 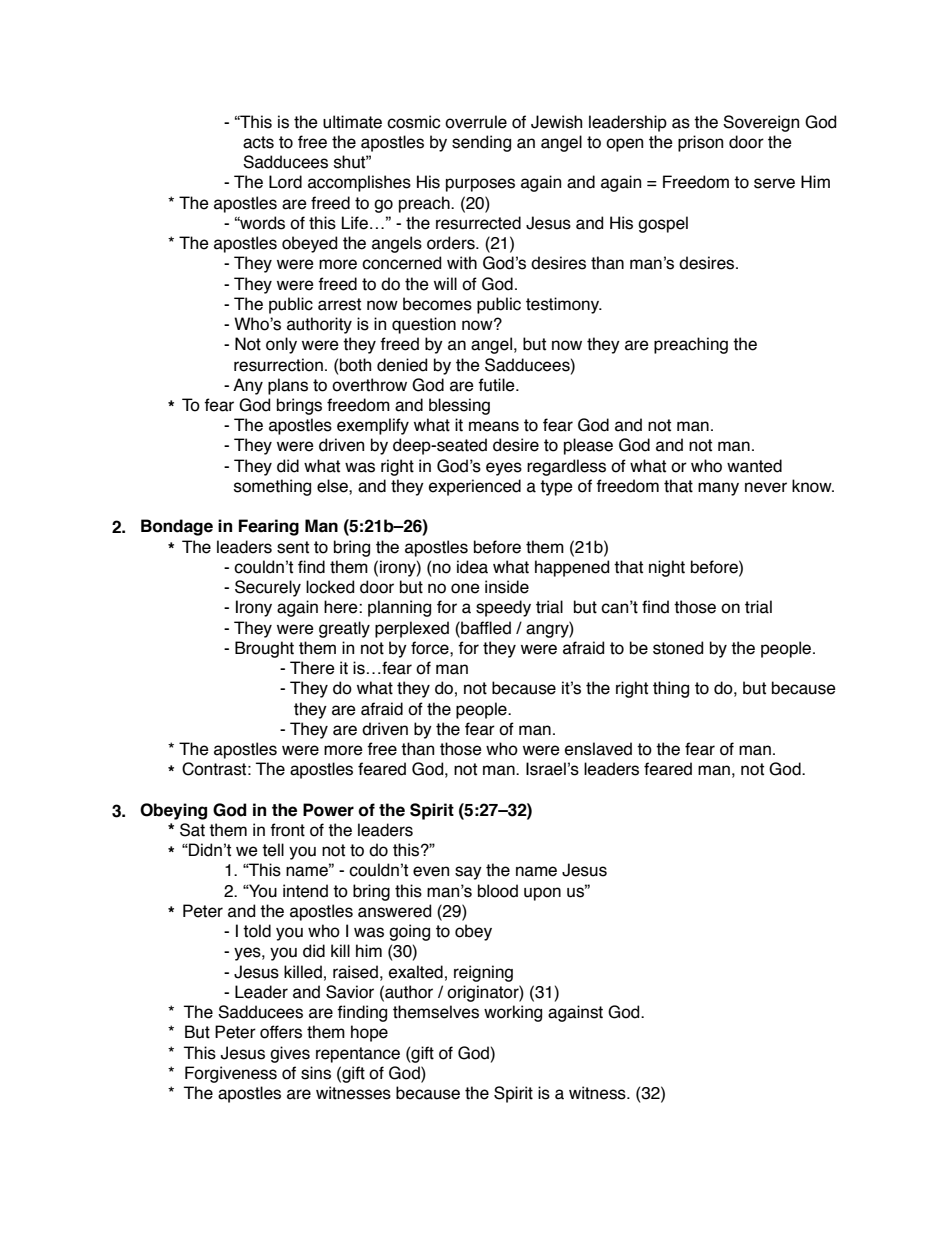 What do you see at coordinates (667, 568) in the document?
I see `night` at bounding box center [667, 568].
